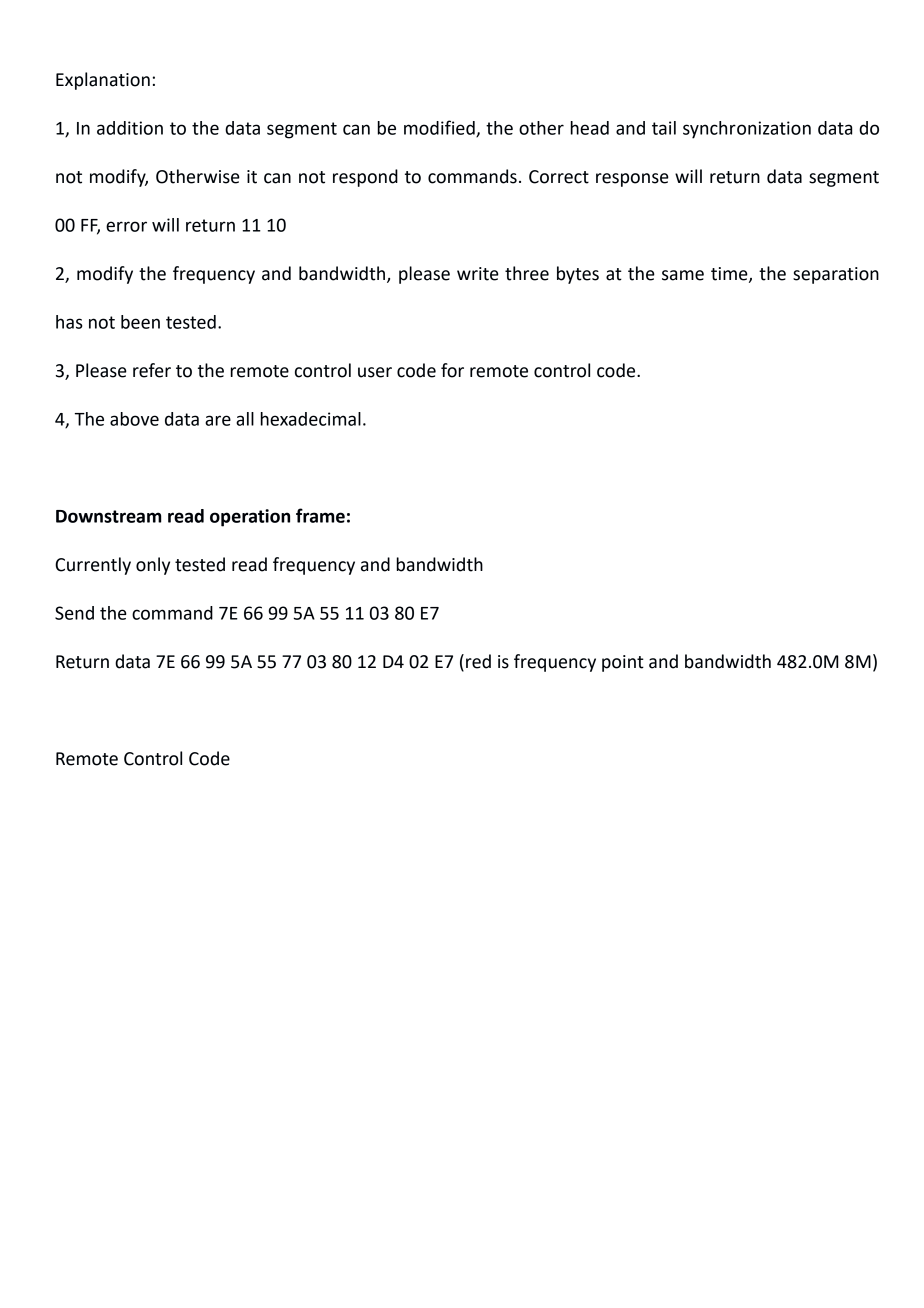 The height and width of the screenshot is (1308, 924). Describe the element at coordinates (320, 515) in the screenshot. I see `frame` at that location.
